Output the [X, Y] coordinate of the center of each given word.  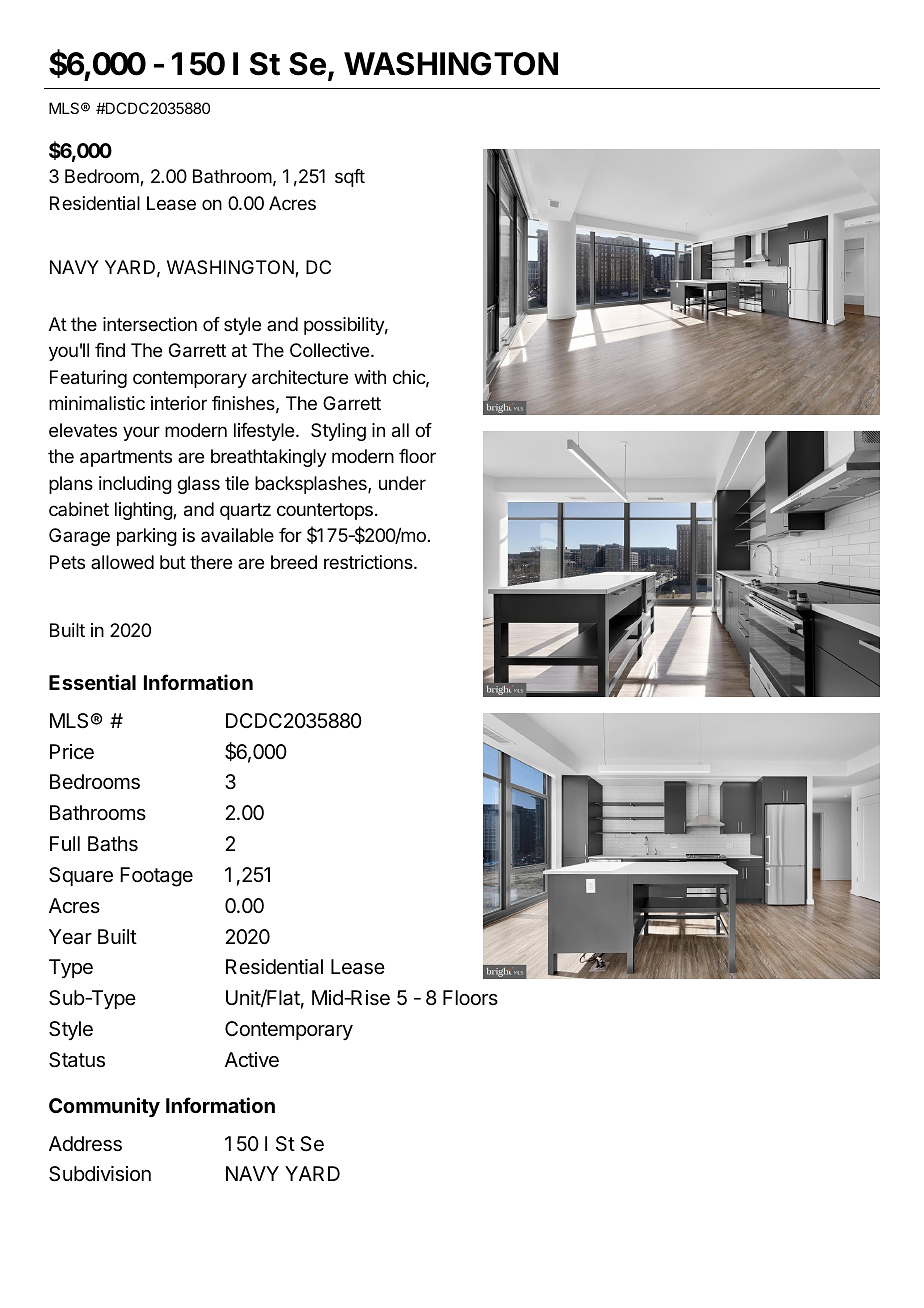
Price [72, 751]
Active [252, 1059]
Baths [113, 844]
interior [179, 403]
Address [85, 1144]
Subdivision [100, 1174]
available [237, 535]
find [110, 350]
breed [294, 562]
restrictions [369, 562]
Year [70, 937]
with [370, 377]
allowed [122, 562]
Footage [156, 877]
